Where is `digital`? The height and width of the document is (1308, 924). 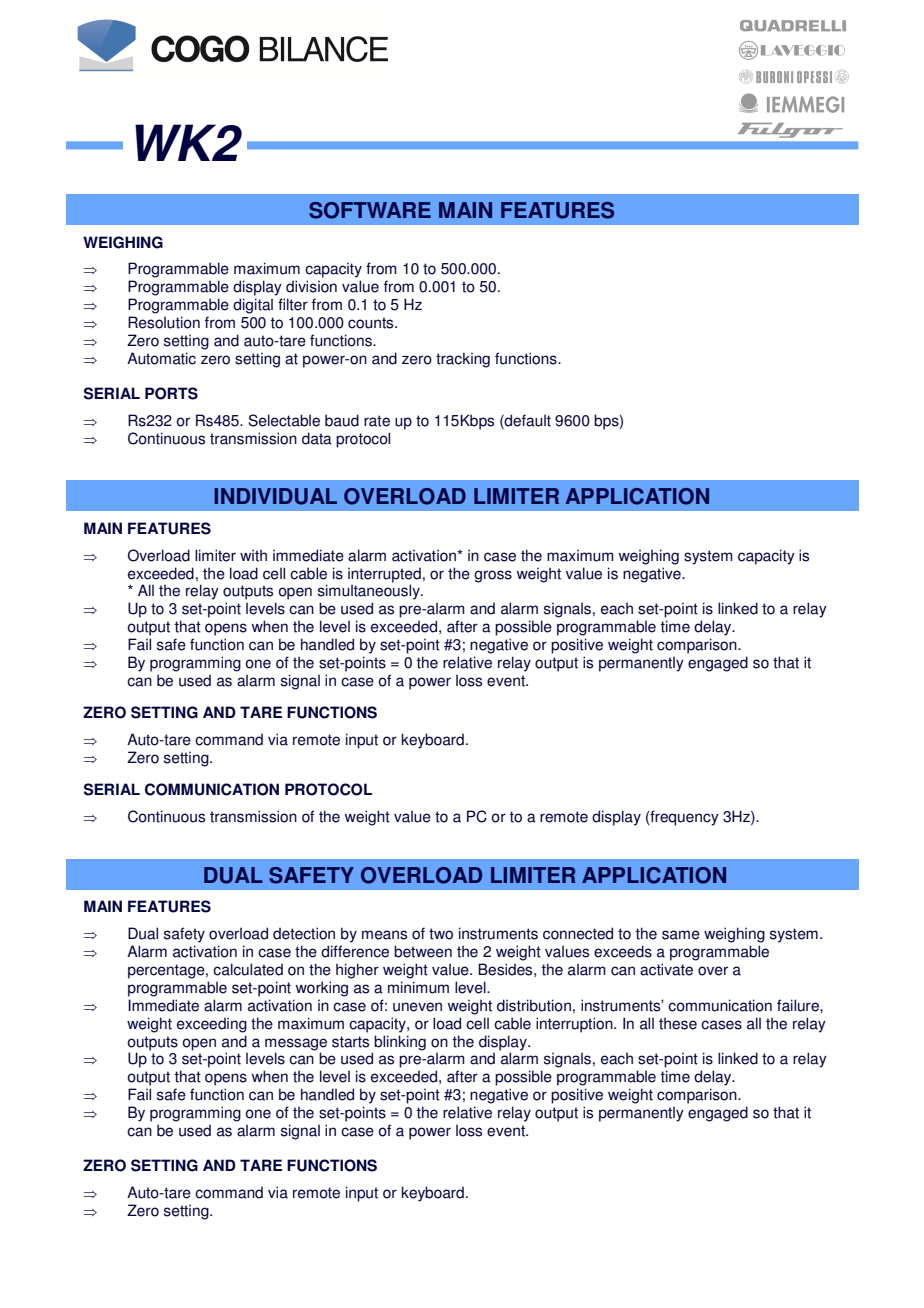 digital is located at coordinates (253, 306).
